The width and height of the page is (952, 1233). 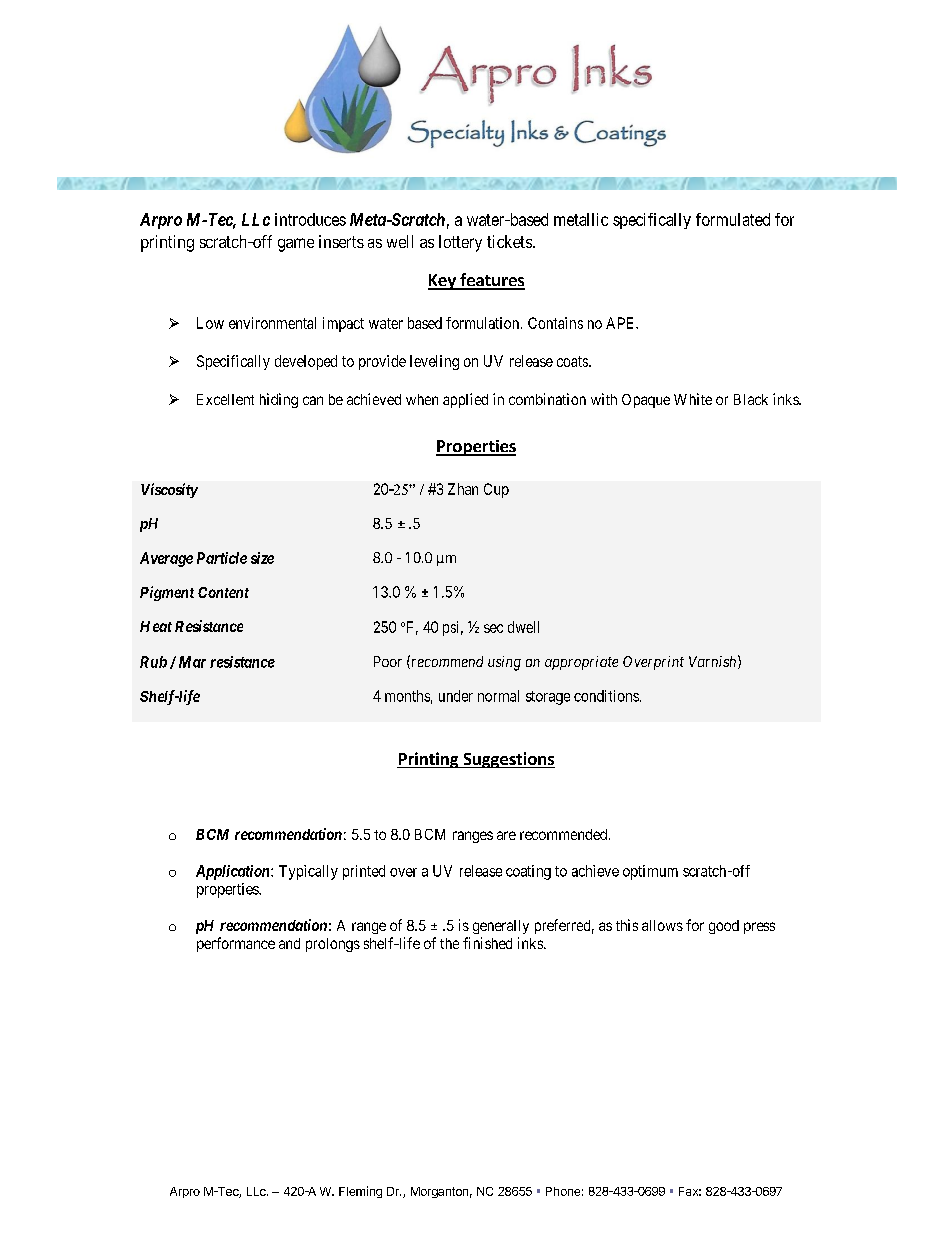 I want to click on Cup, so click(x=496, y=490).
